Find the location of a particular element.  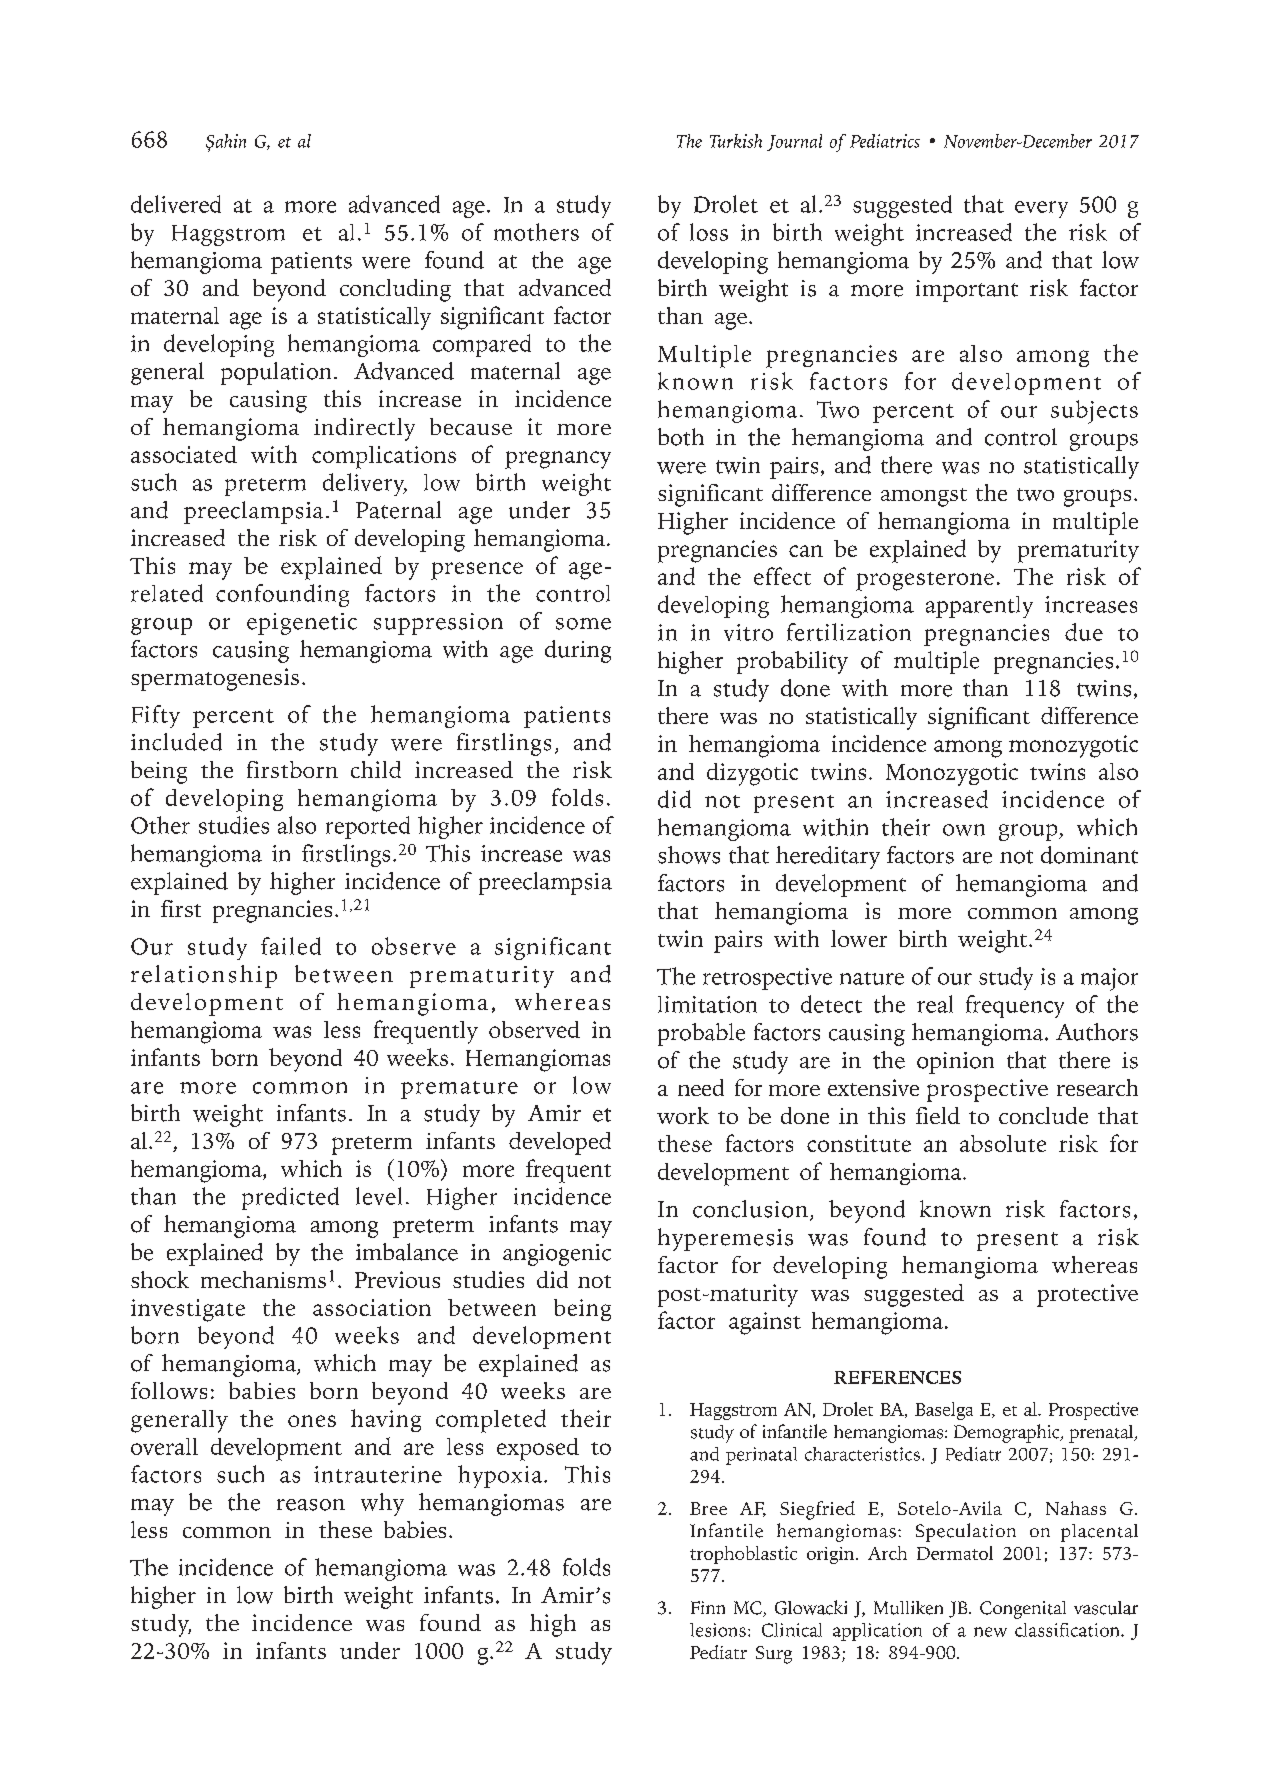

delivered is located at coordinates (176, 204).
